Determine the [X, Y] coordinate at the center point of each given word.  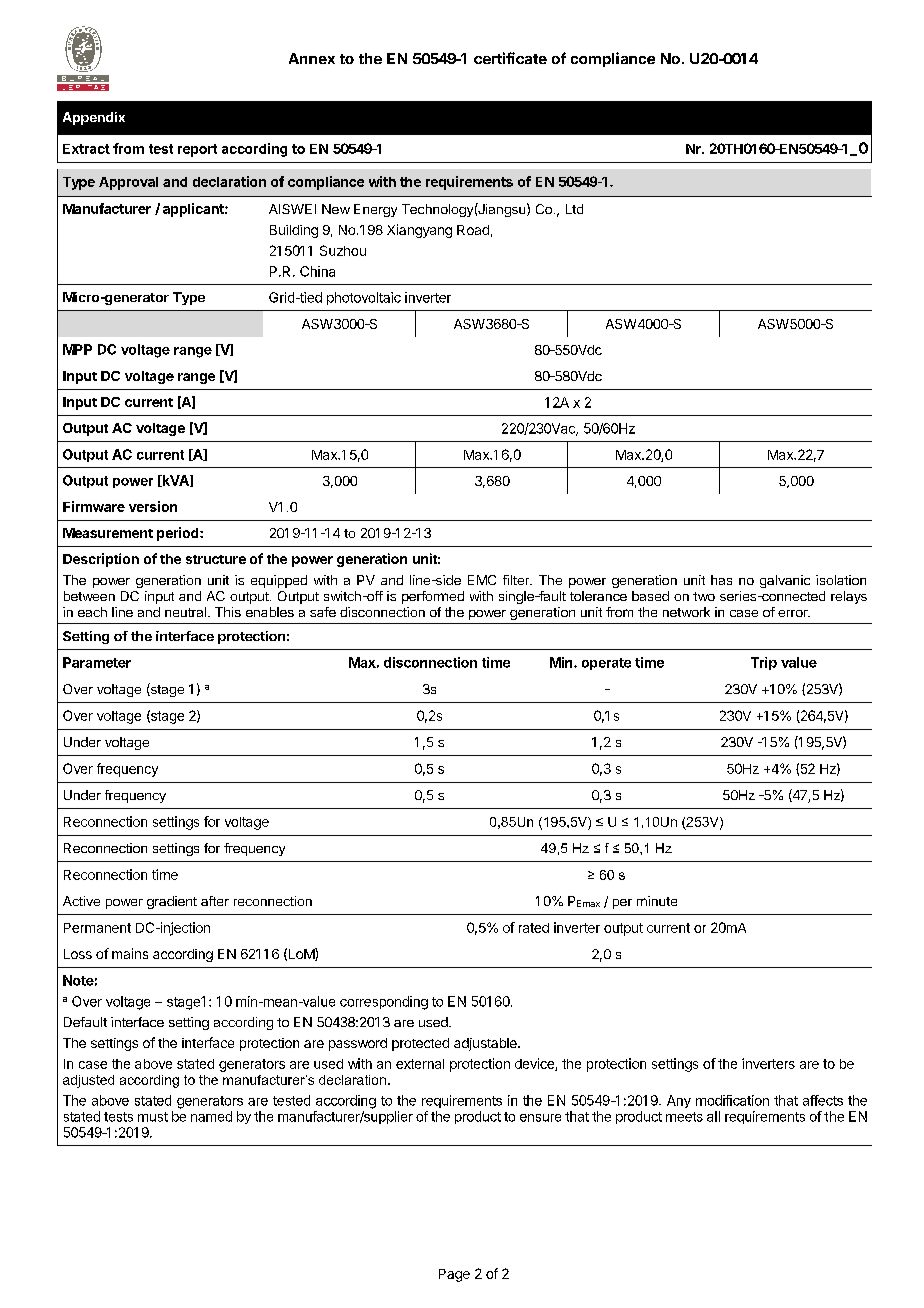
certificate [510, 58]
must [153, 1117]
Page [454, 1275]
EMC [482, 580]
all [713, 1116]
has [721, 580]
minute [657, 901]
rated [534, 928]
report [197, 150]
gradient [172, 902]
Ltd [574, 209]
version [153, 506]
